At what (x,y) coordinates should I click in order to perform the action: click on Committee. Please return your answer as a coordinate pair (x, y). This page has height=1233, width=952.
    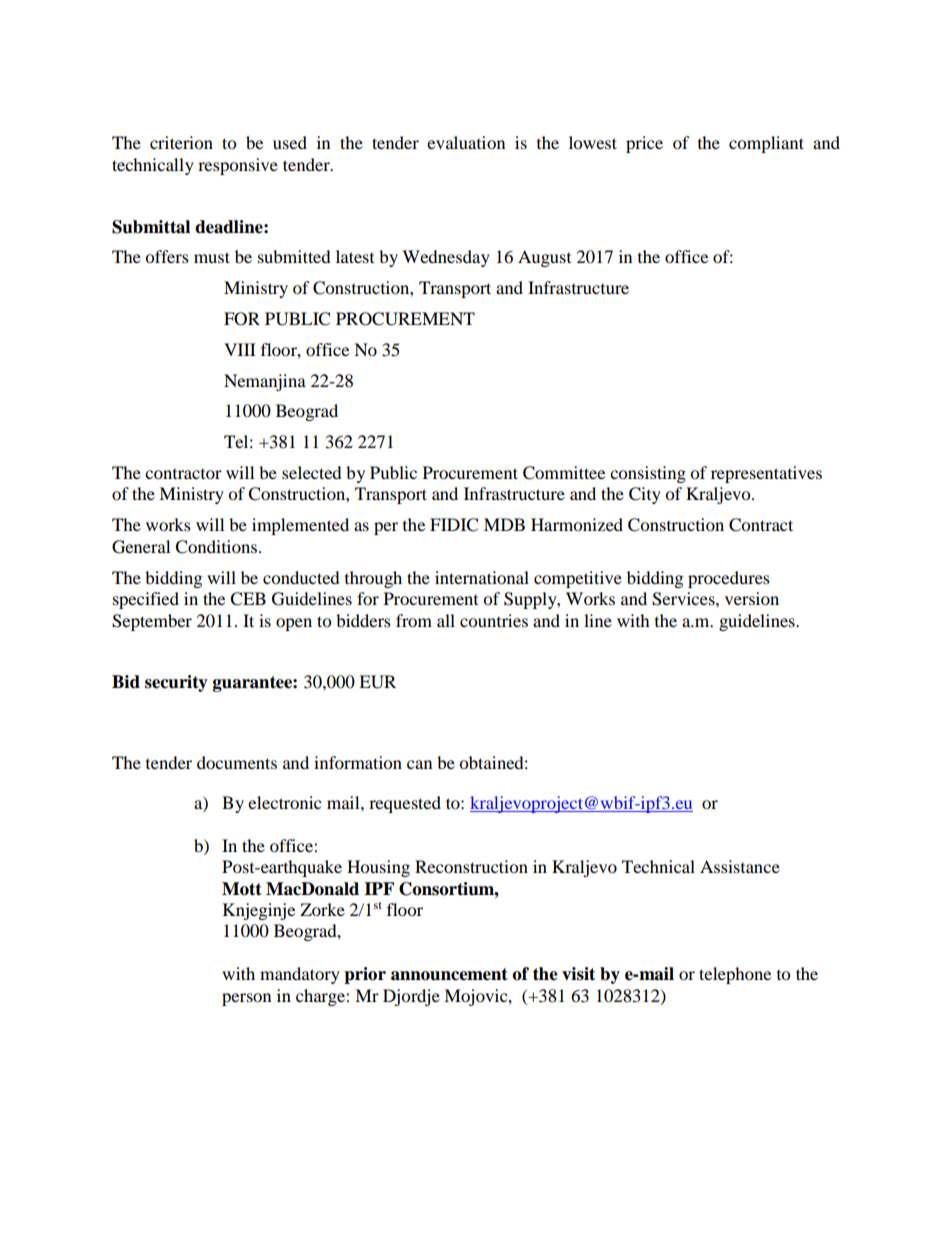
    Looking at the image, I should click on (564, 473).
